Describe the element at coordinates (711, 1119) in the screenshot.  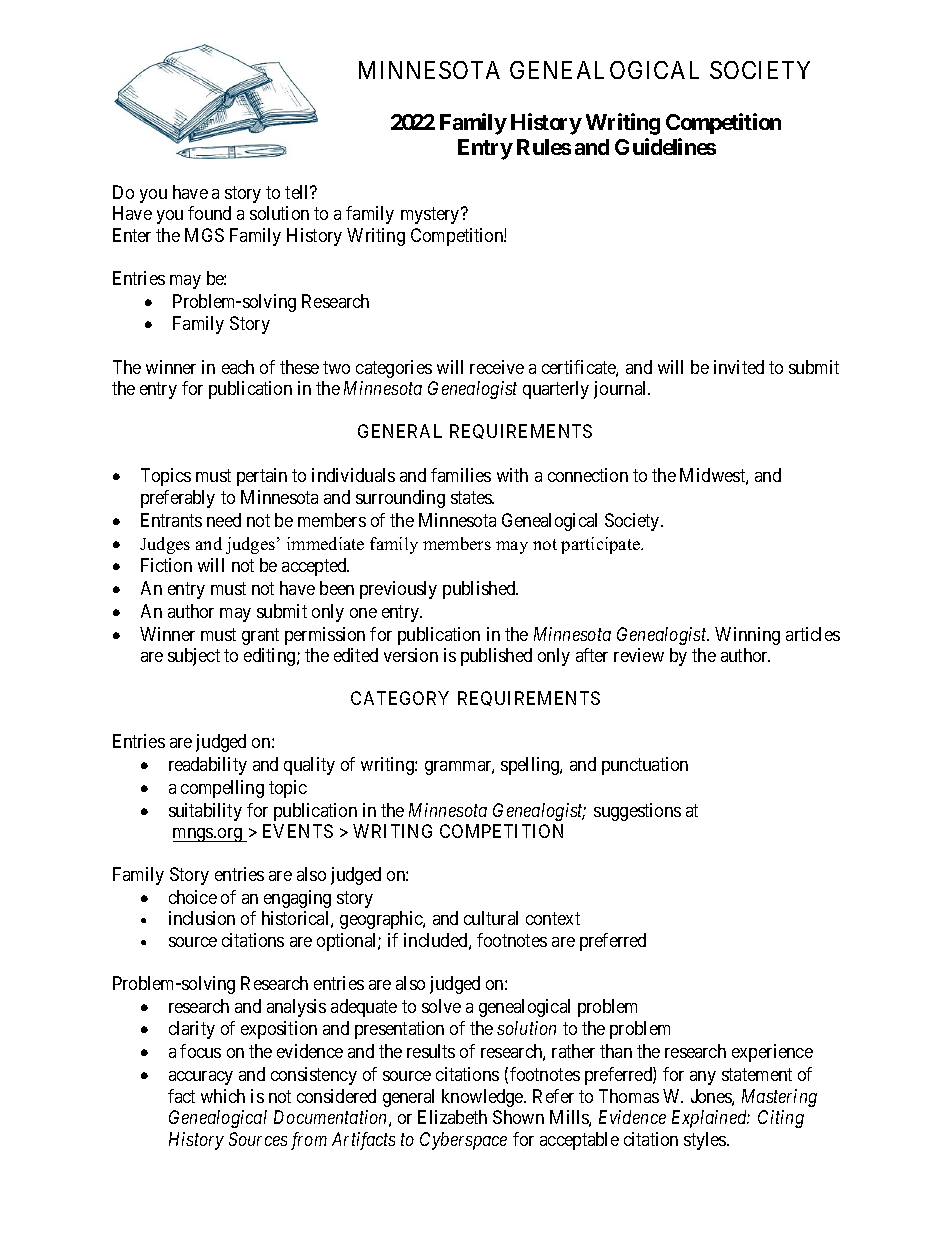
I see `Explained` at that location.
